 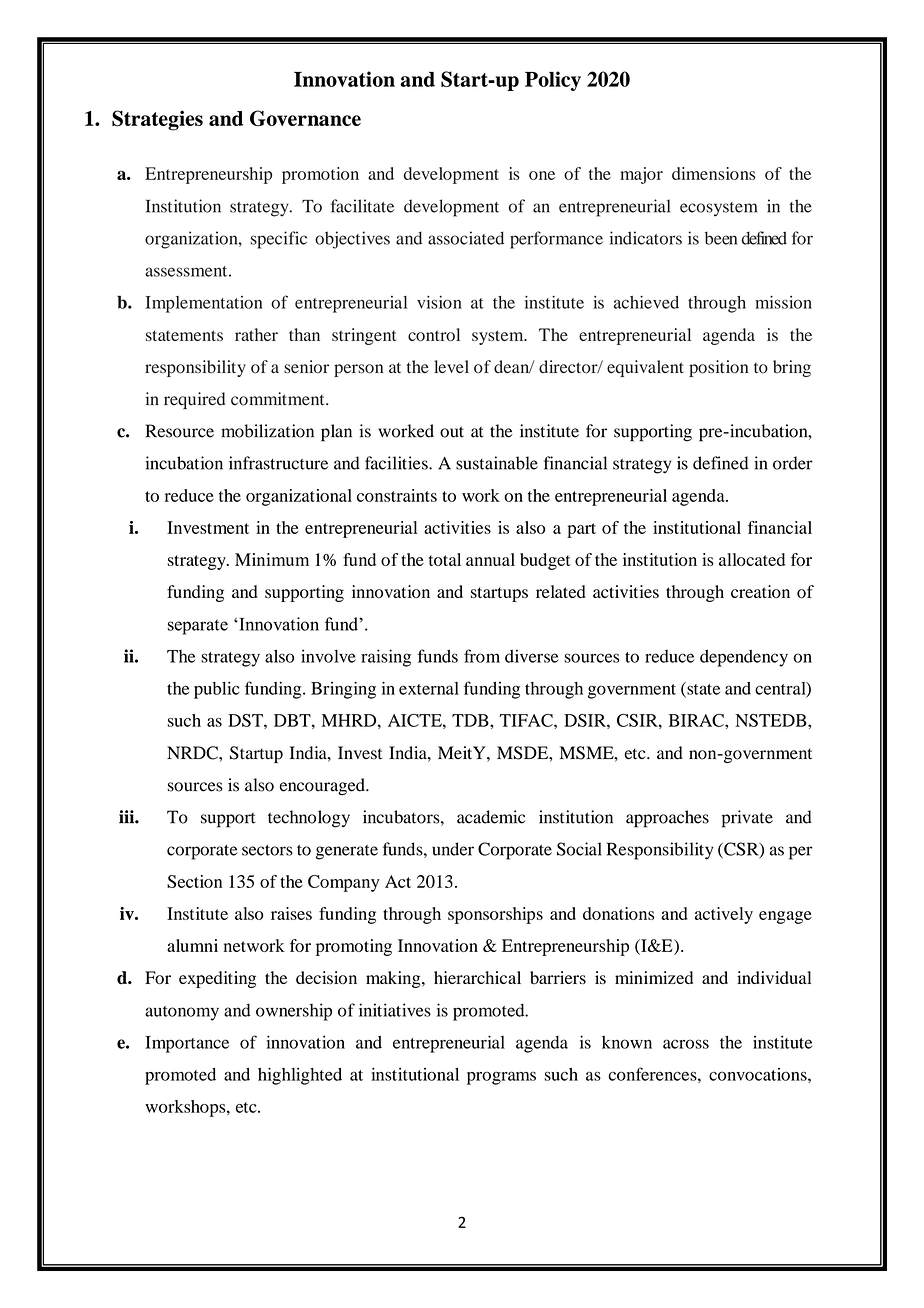 What do you see at coordinates (267, 850) in the document?
I see `sectors` at bounding box center [267, 850].
